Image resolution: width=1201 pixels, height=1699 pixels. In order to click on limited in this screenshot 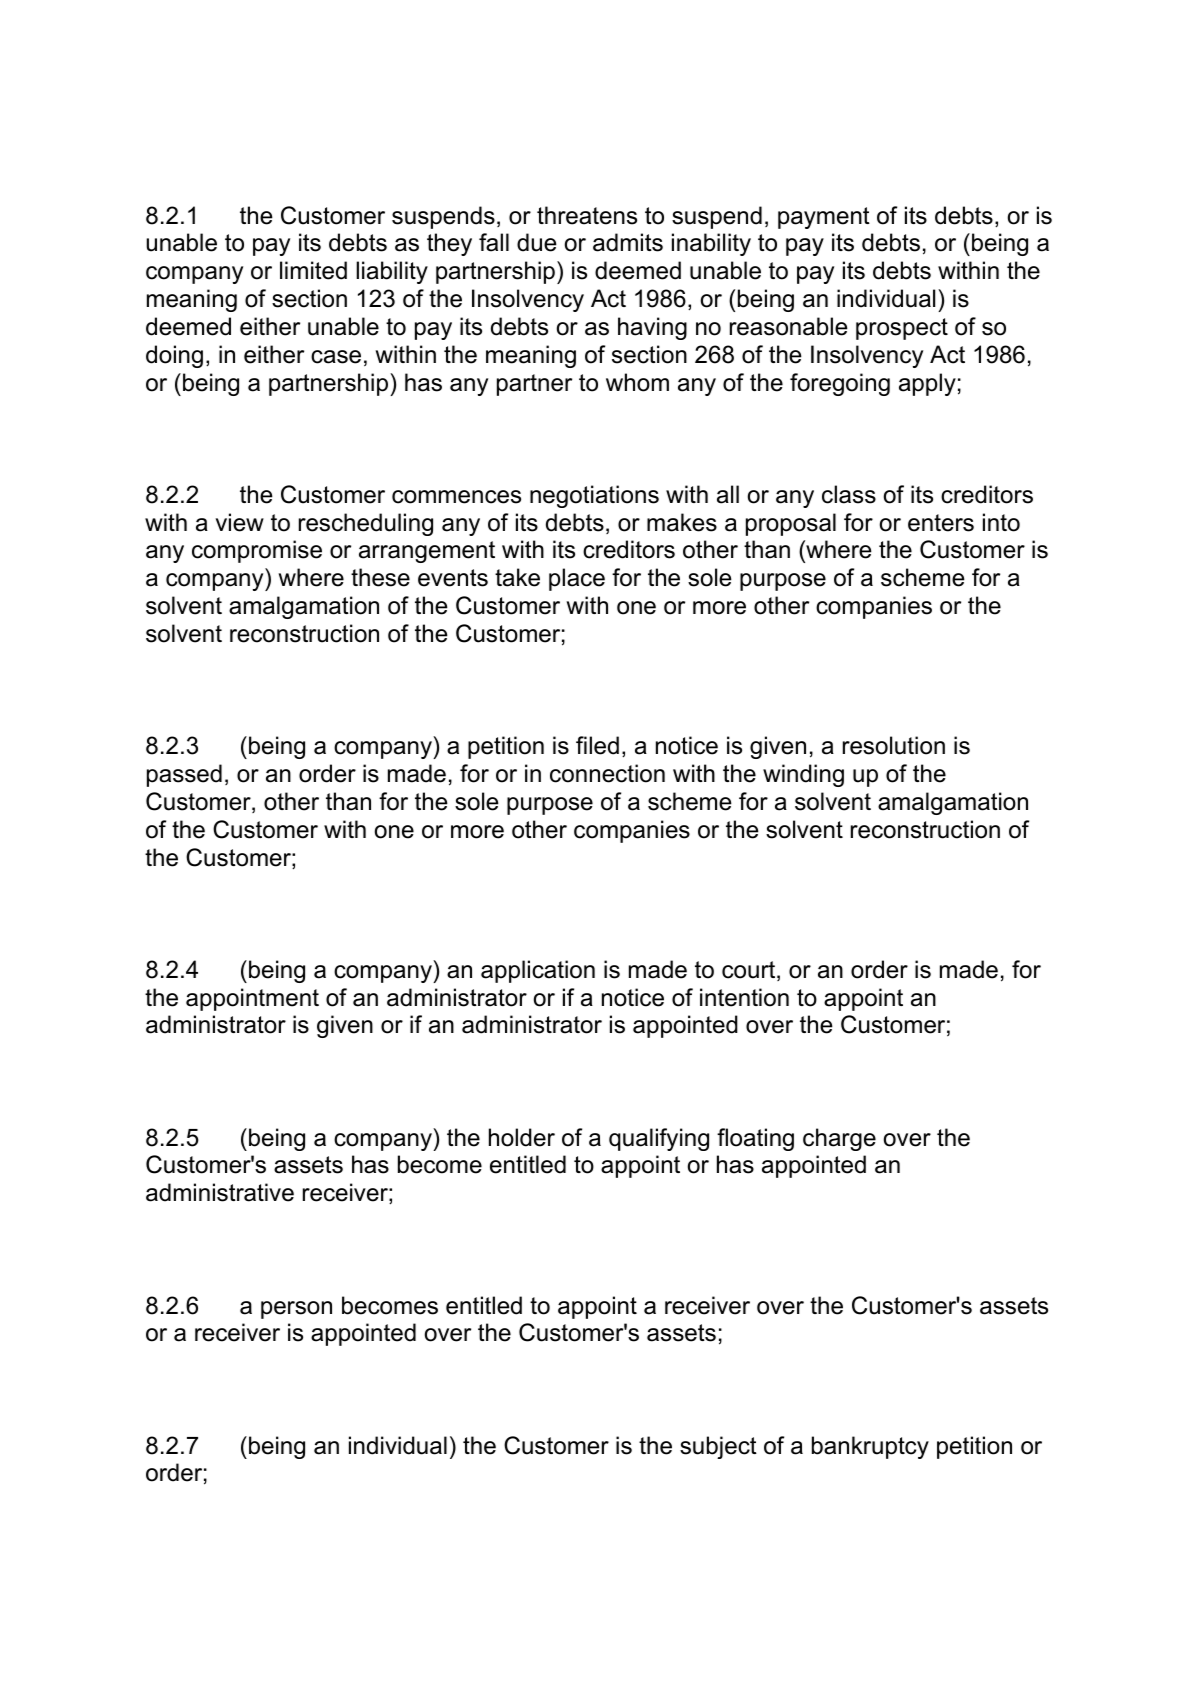, I will do `click(313, 270)`.
